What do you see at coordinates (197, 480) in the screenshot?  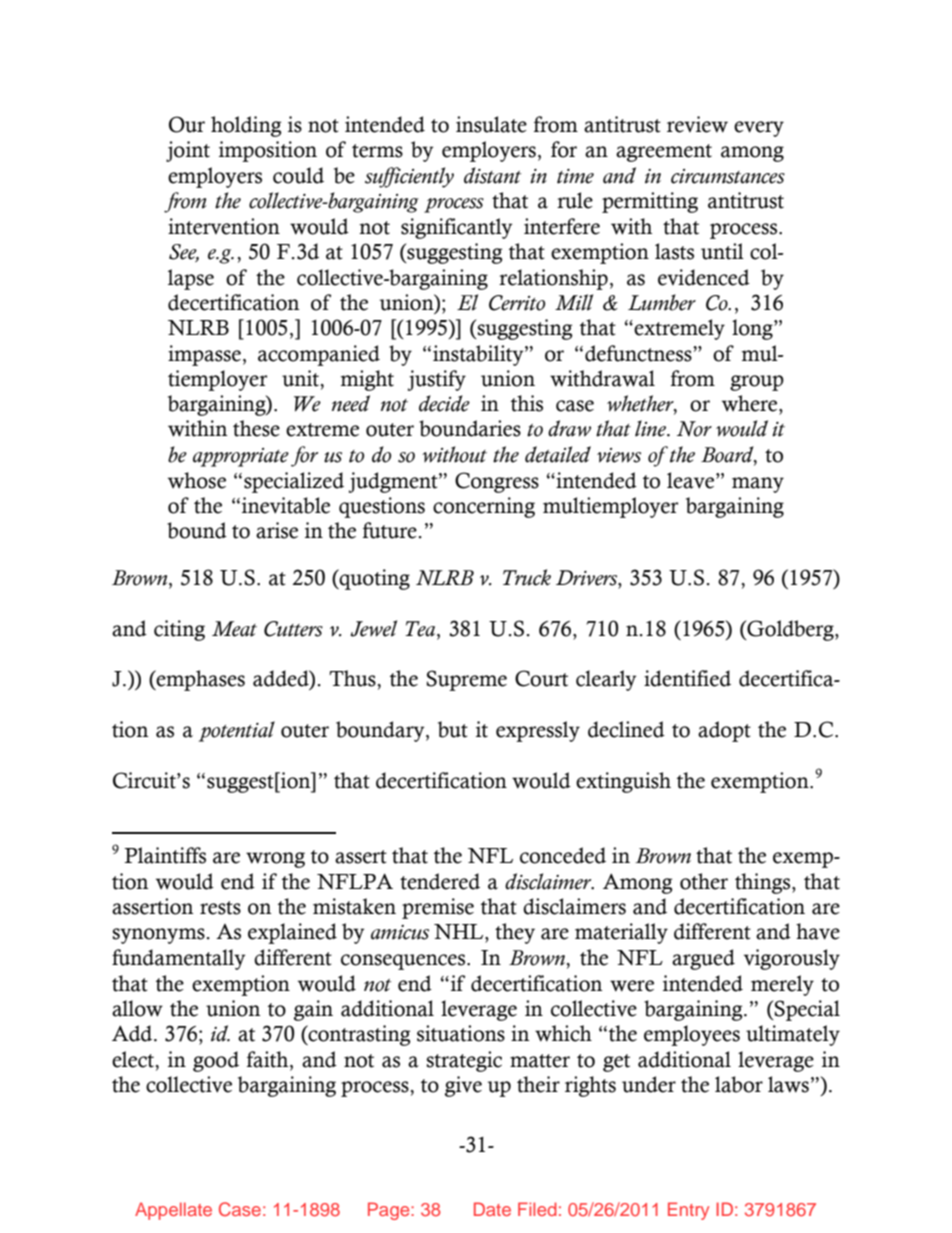 I see `whose` at bounding box center [197, 480].
